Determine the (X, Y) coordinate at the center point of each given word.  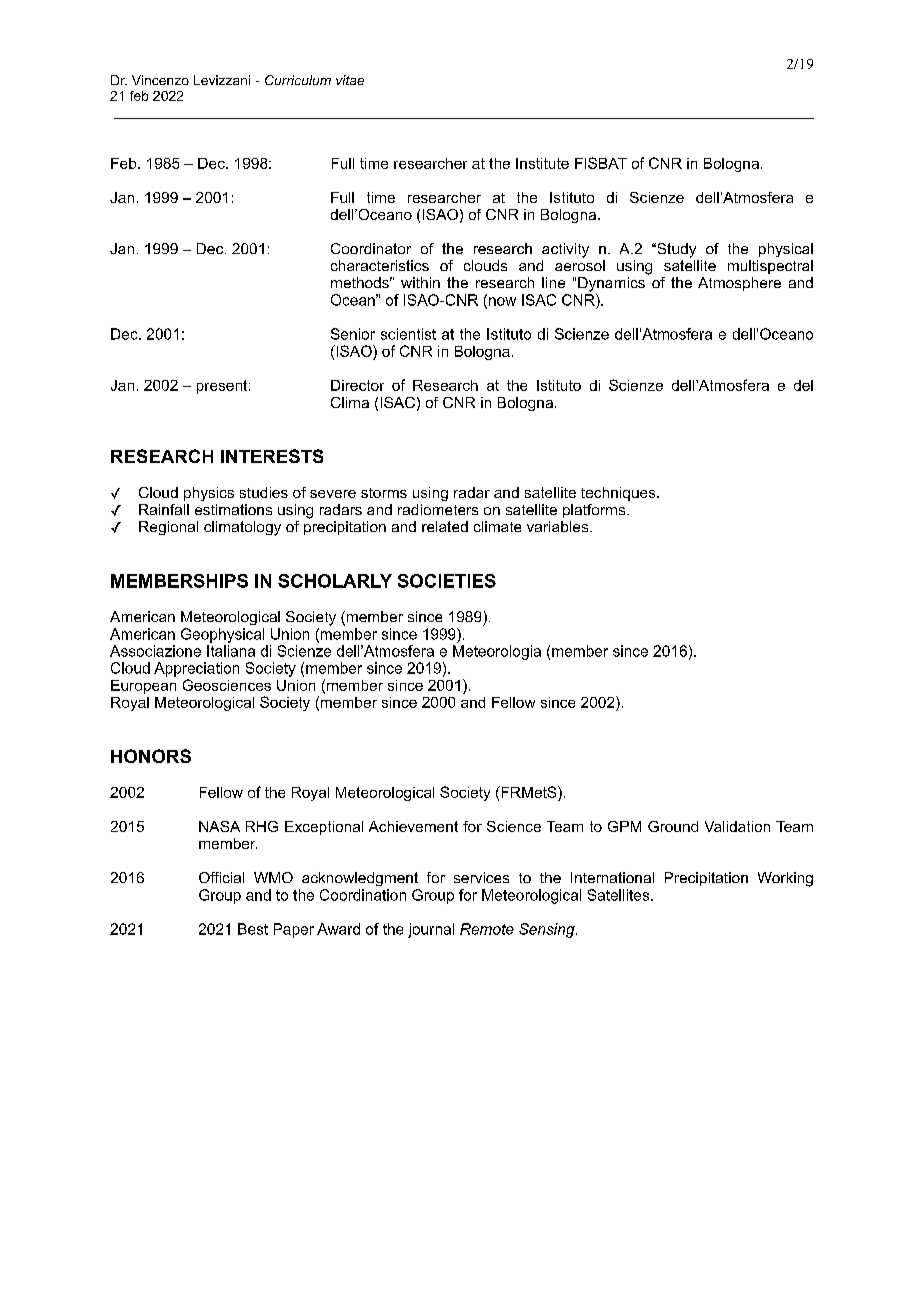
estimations (233, 509)
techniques (619, 494)
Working (785, 879)
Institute (542, 163)
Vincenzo (160, 80)
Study (675, 250)
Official (221, 877)
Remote (487, 929)
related (445, 526)
